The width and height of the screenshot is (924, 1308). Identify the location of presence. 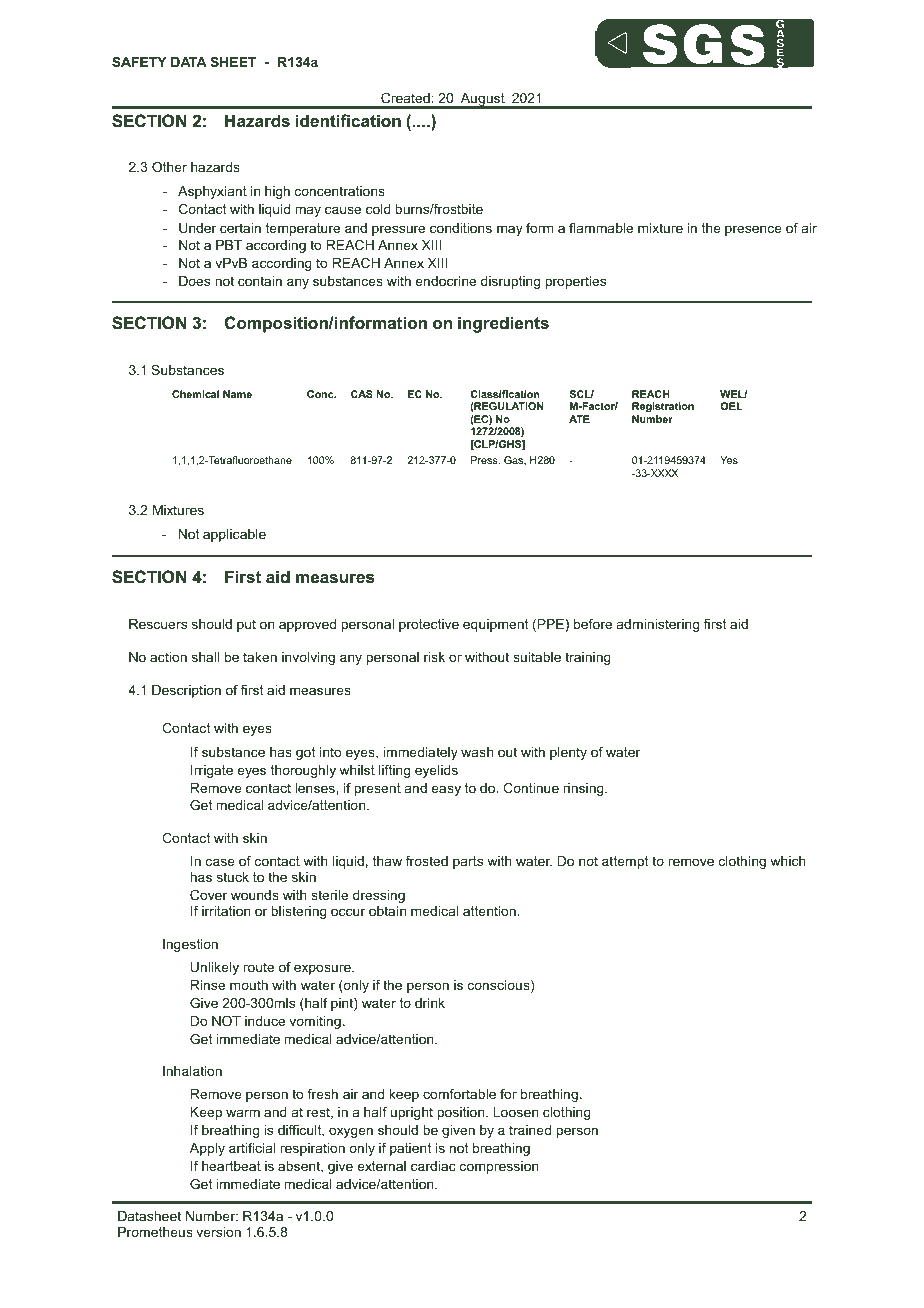
(753, 230).
